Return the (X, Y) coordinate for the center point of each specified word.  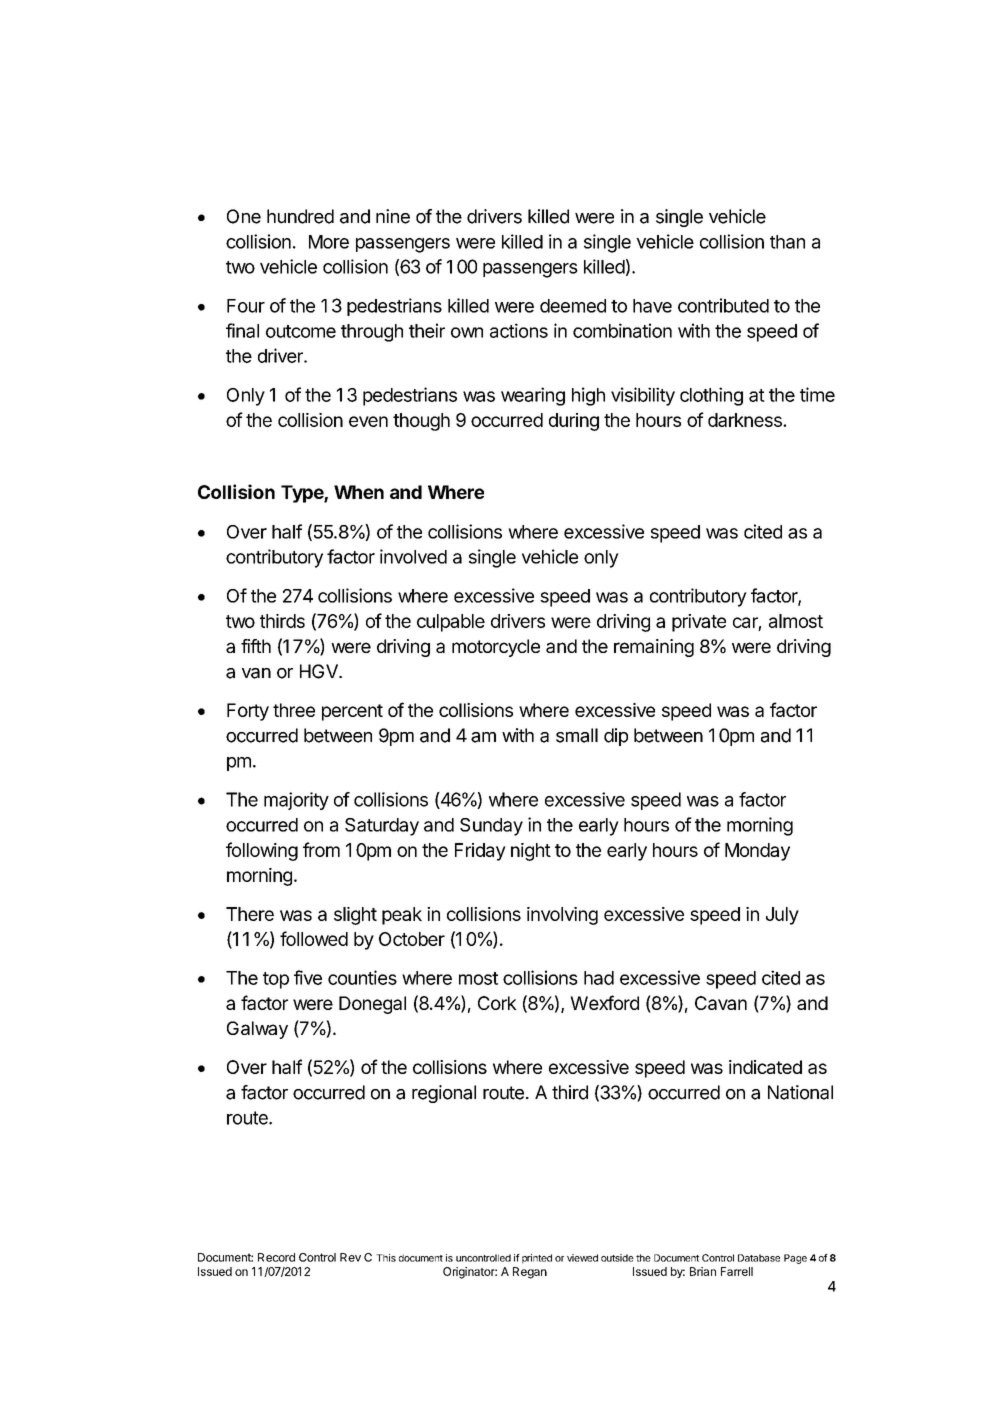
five (308, 977)
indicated (765, 1067)
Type (303, 494)
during (574, 422)
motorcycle (496, 648)
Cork (497, 1003)
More (329, 242)
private (699, 623)
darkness (746, 420)
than (787, 242)
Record (276, 1257)
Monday (757, 852)
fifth (256, 646)
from (321, 849)
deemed (573, 306)
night (531, 852)
